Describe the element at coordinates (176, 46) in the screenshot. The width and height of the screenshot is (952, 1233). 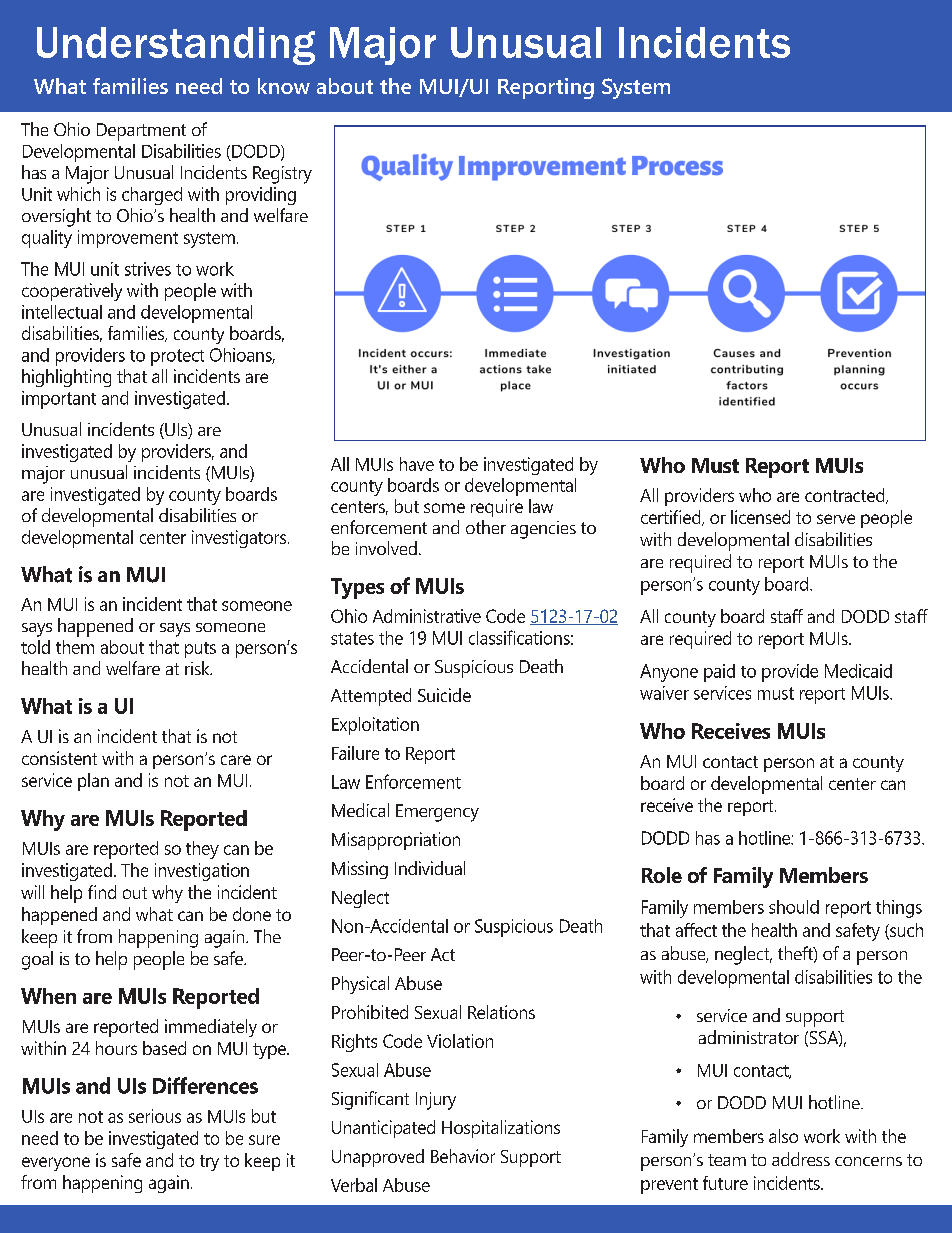
I see `Understanding` at that location.
